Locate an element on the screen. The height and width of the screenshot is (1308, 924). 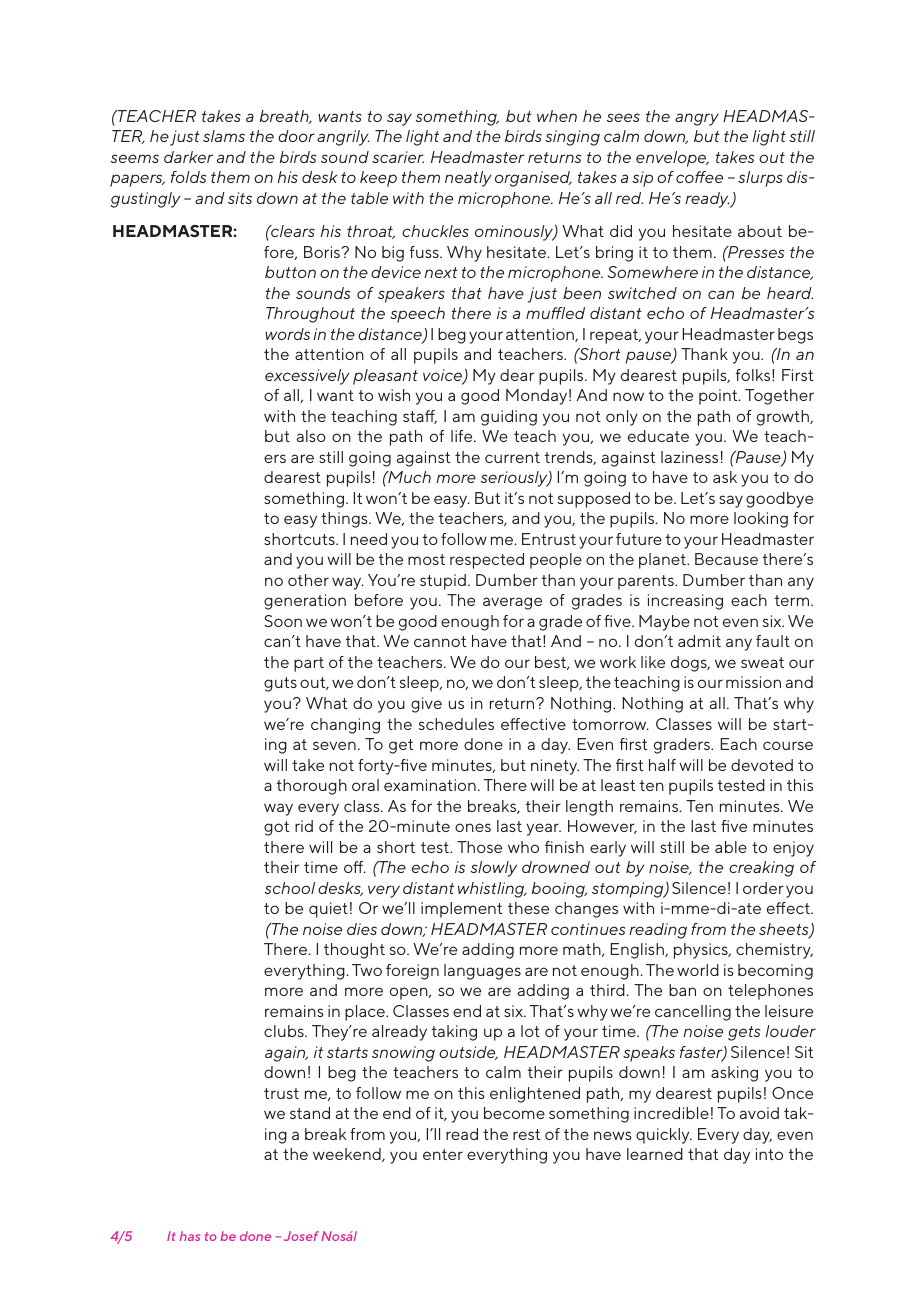
got is located at coordinates (276, 828).
